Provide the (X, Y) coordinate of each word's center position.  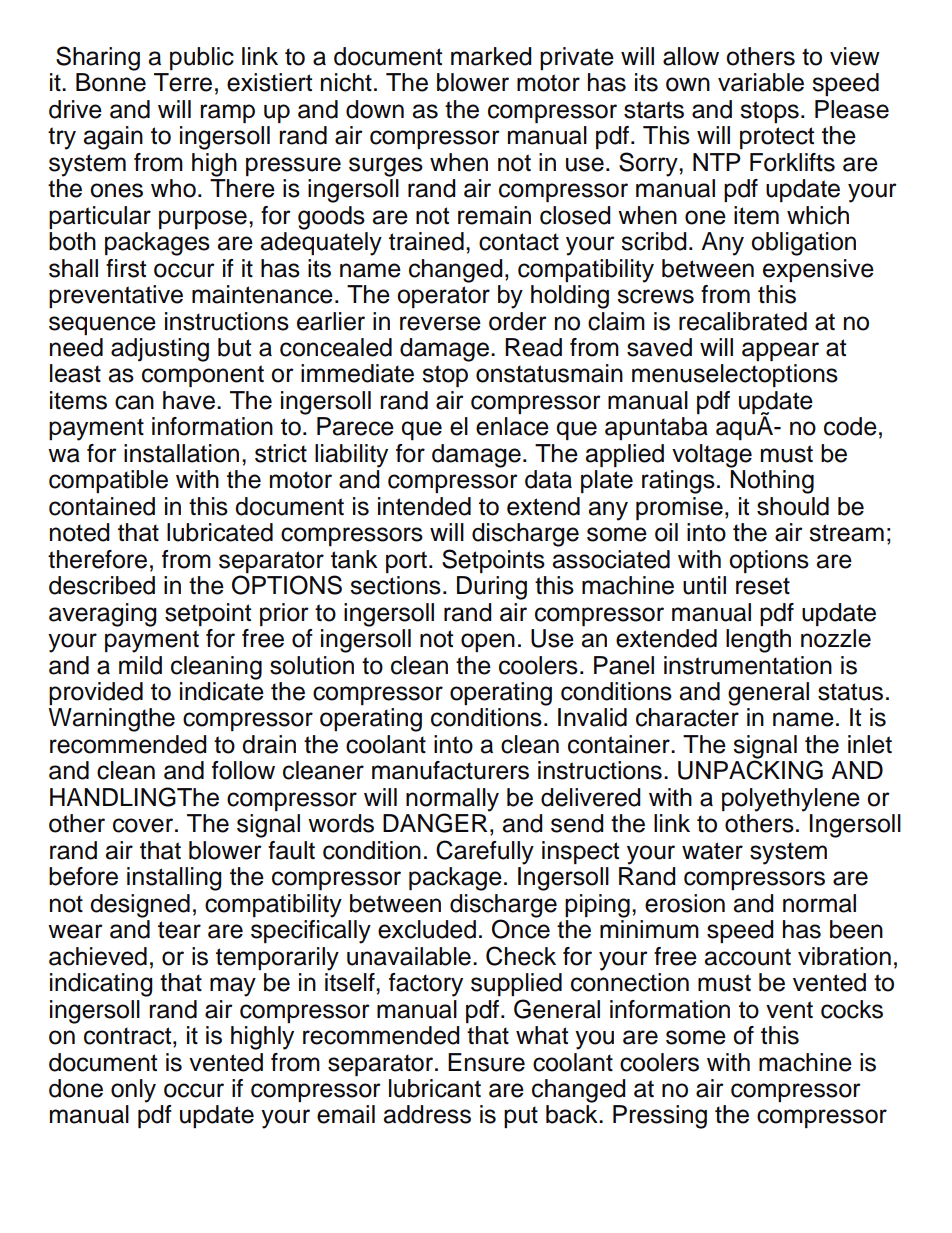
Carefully (485, 852)
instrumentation (748, 665)
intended (424, 506)
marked (491, 56)
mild (140, 665)
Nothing (772, 482)
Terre (183, 82)
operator (443, 297)
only (133, 1091)
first (126, 268)
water (712, 851)
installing (174, 879)
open (488, 642)
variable (761, 82)
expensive (818, 270)
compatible (108, 481)
